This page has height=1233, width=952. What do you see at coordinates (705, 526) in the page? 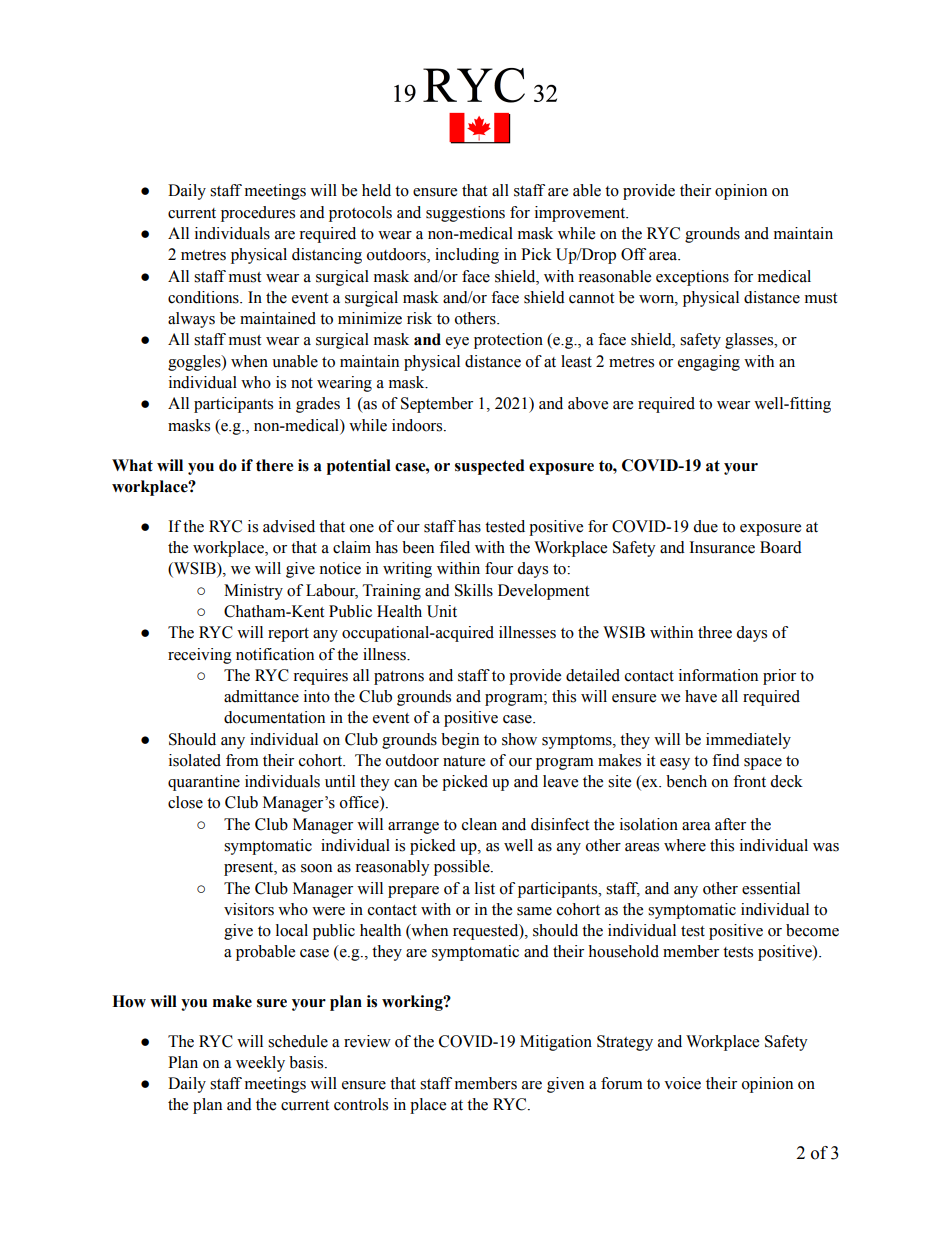
I see `due` at bounding box center [705, 526].
